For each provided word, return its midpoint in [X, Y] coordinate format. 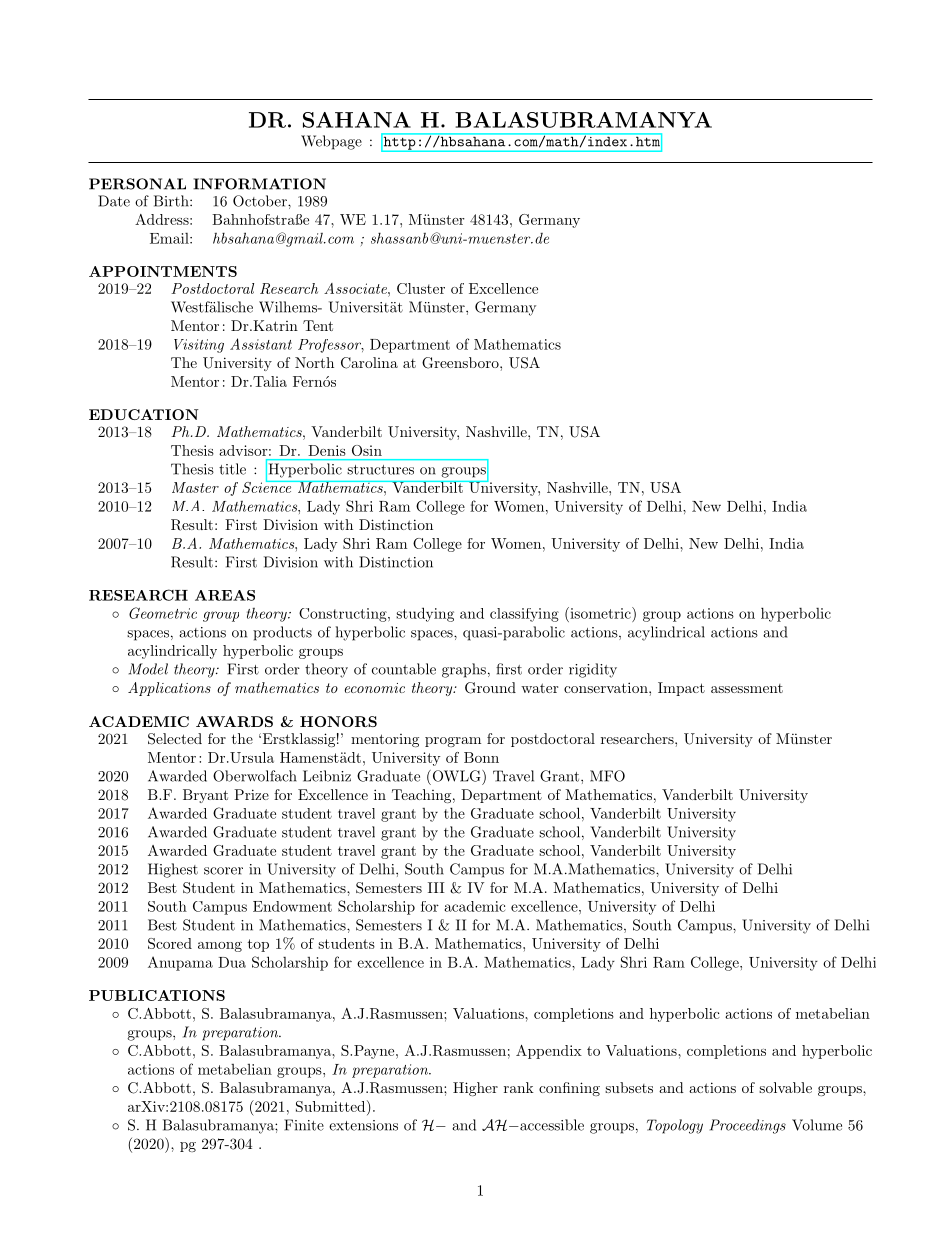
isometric [600, 613]
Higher [475, 1089]
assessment [747, 688]
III [436, 887]
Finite [304, 1125]
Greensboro [461, 363]
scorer [223, 871]
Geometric [163, 613]
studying [425, 614]
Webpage [331, 142]
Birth [172, 201]
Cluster [421, 288]
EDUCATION [144, 414]
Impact [681, 689]
